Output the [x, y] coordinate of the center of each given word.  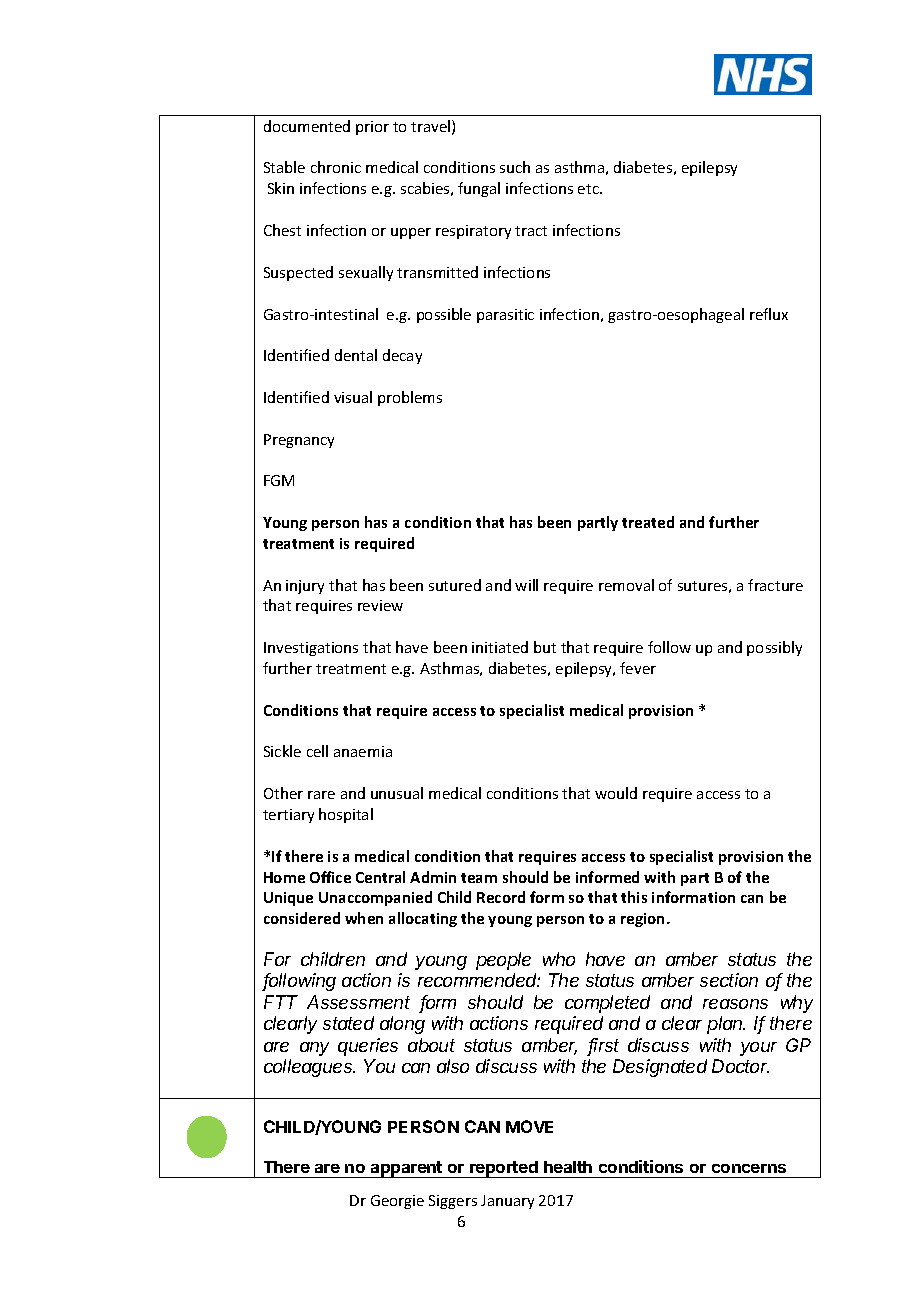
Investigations [311, 649]
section [729, 980]
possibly [774, 648]
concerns [749, 1168]
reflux [769, 314]
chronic [336, 167]
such [515, 167]
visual [353, 397]
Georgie [397, 1202]
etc [589, 189]
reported [504, 1169]
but [545, 647]
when [364, 918]
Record [501, 897]
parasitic [505, 316]
